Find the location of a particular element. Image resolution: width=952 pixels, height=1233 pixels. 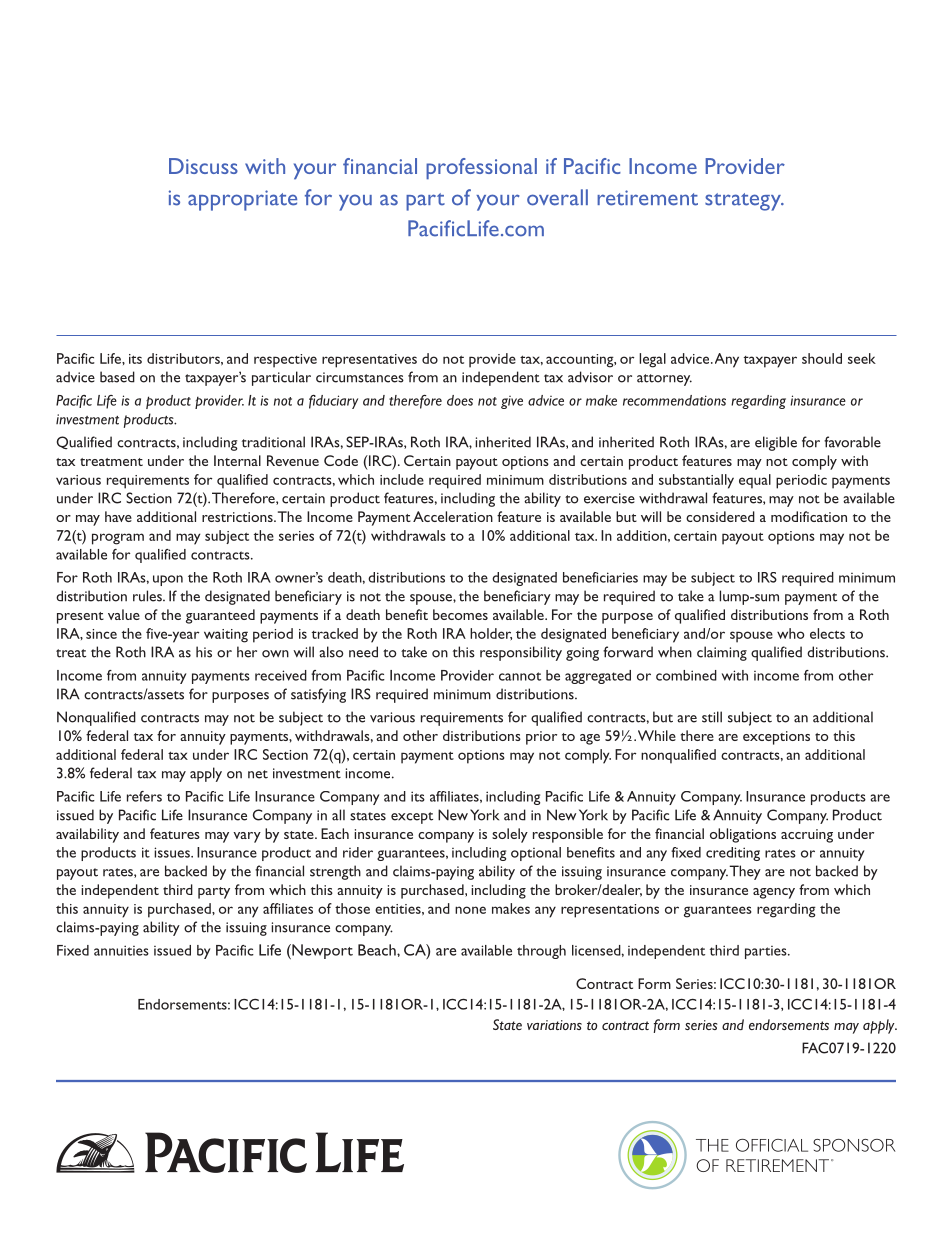

variations is located at coordinates (554, 1025).
